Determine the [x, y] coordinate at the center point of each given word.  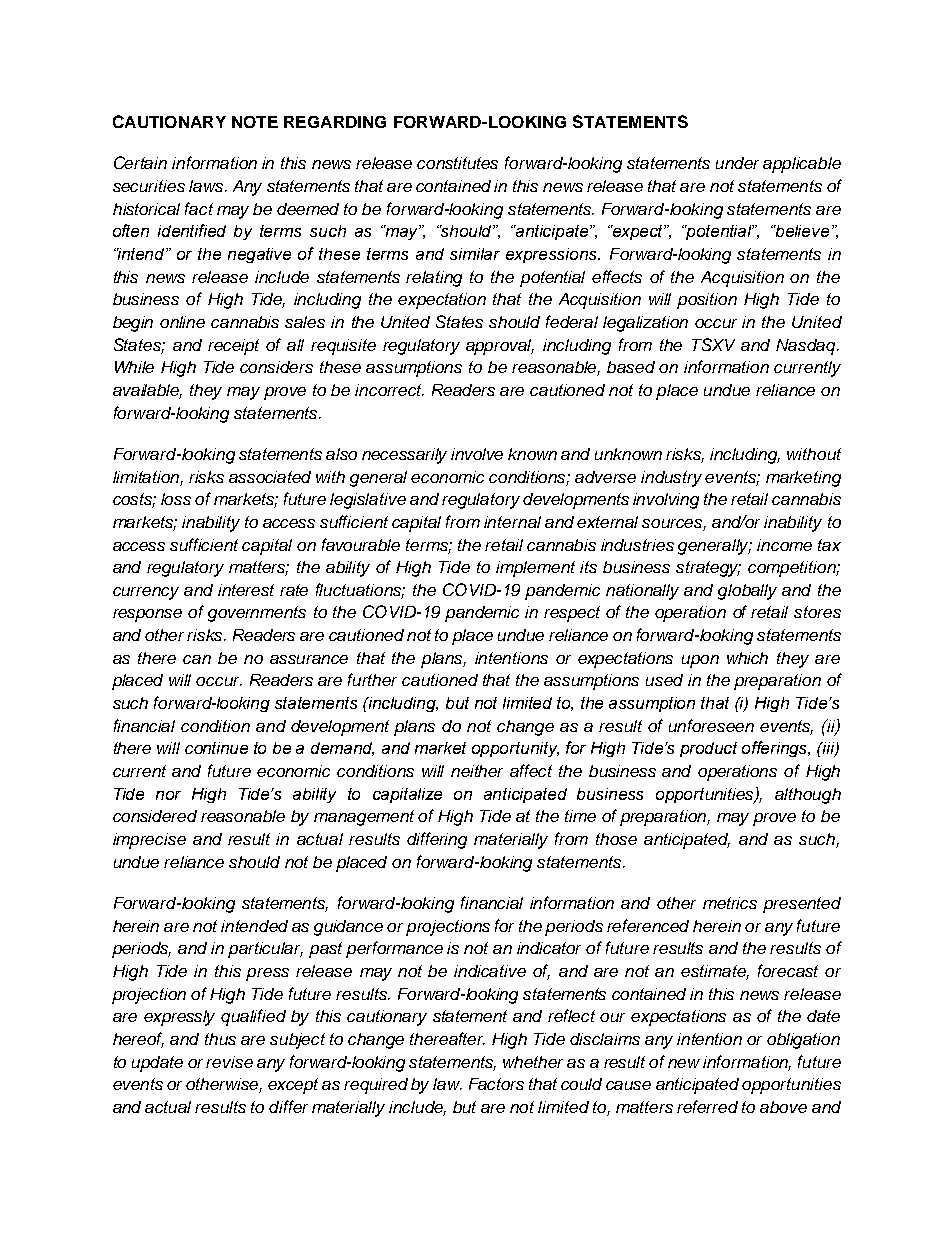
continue [216, 748]
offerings [776, 749]
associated [270, 477]
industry [671, 479]
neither [477, 771]
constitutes [457, 163]
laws [207, 186]
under [737, 163]
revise [229, 1062]
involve [477, 454]
